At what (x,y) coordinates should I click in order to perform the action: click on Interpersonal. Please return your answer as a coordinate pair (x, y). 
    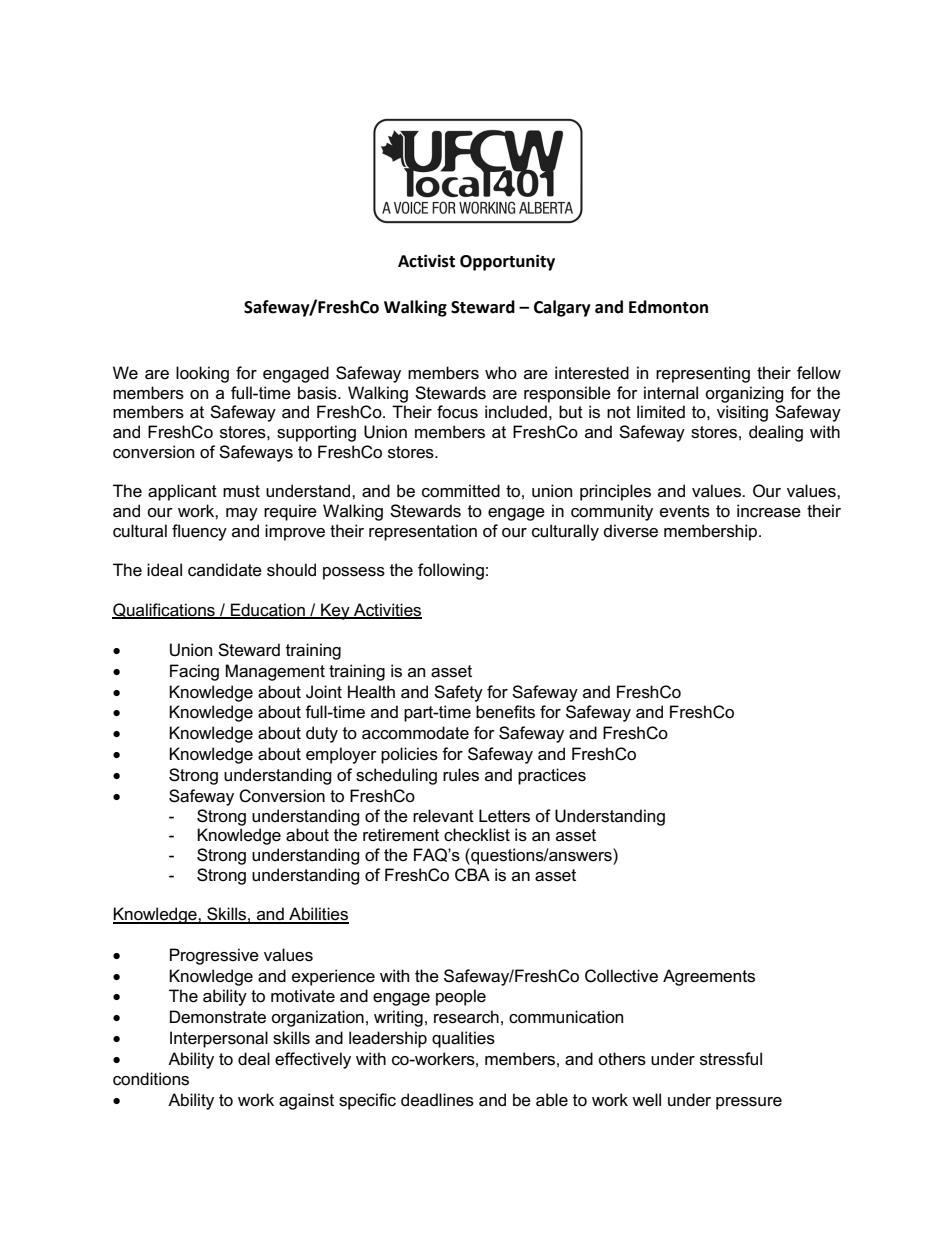
    Looking at the image, I should click on (219, 1039).
